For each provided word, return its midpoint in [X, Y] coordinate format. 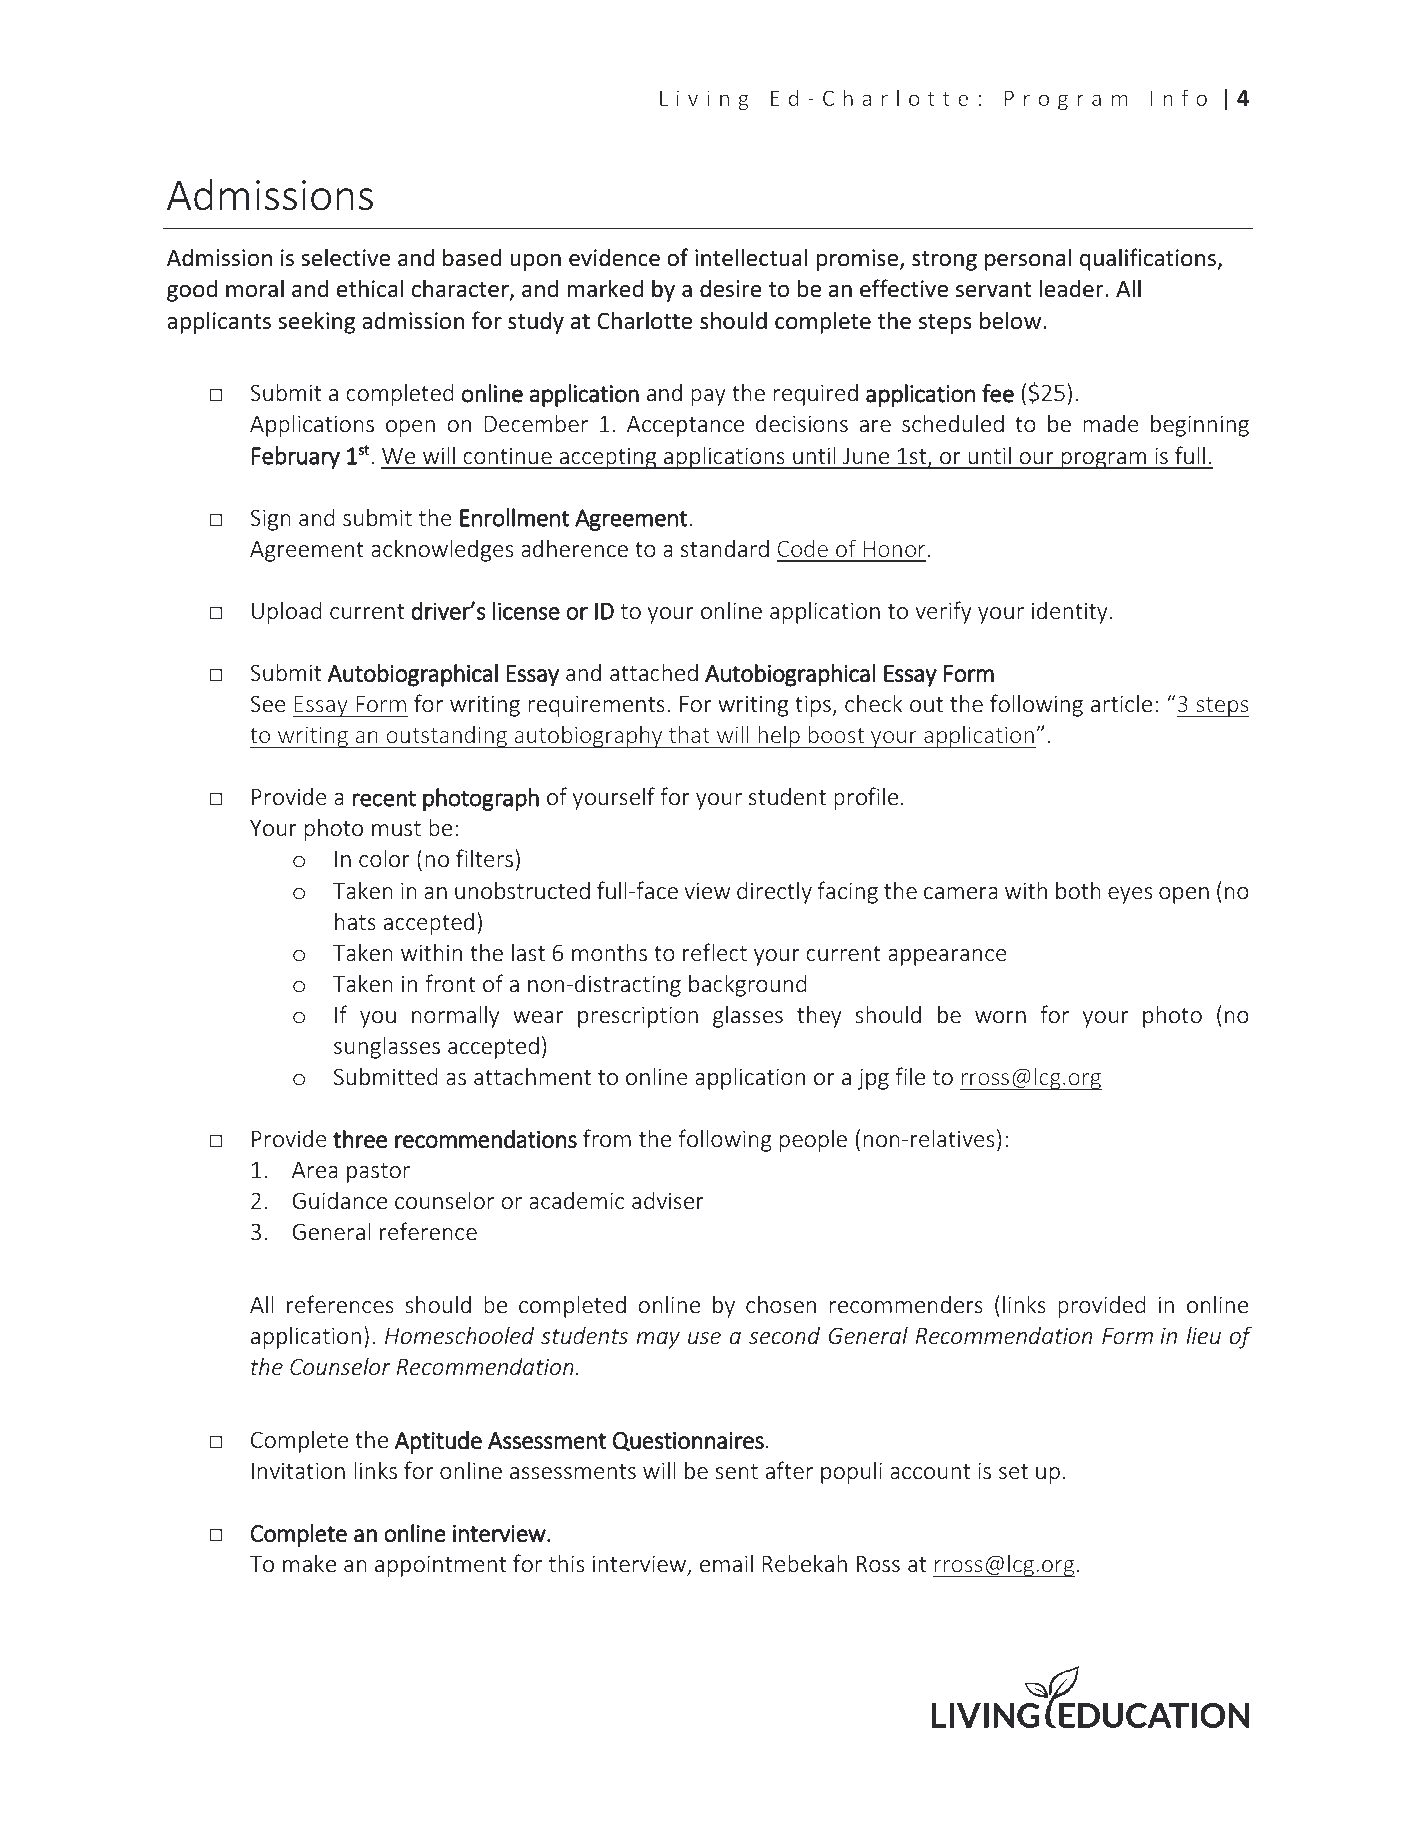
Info [1178, 97]
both [1078, 890]
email [726, 1563]
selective [345, 257]
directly [774, 892]
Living [704, 100]
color [384, 858]
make [309, 1563]
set [1013, 1472]
